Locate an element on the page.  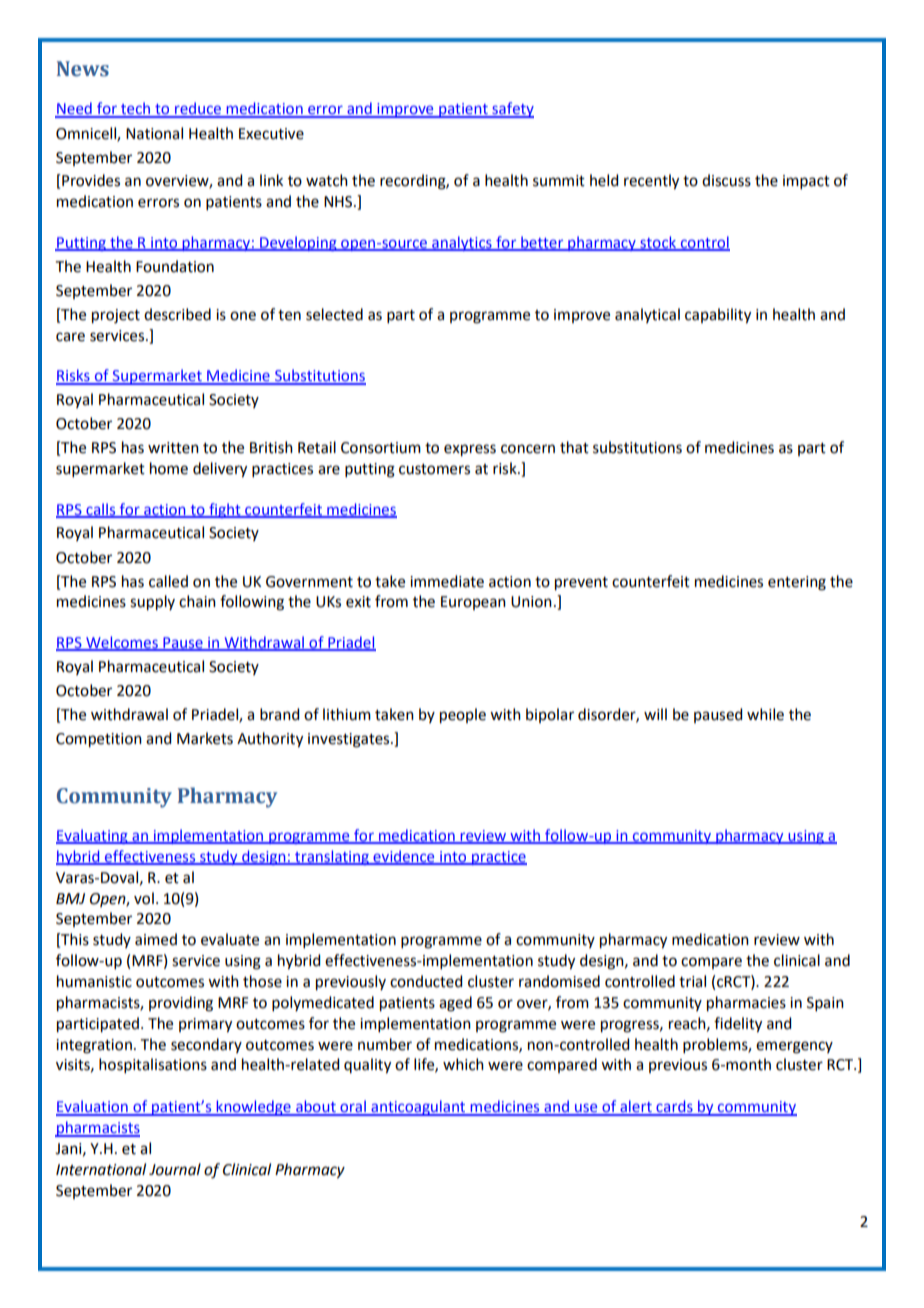
written is located at coordinates (173, 448).
